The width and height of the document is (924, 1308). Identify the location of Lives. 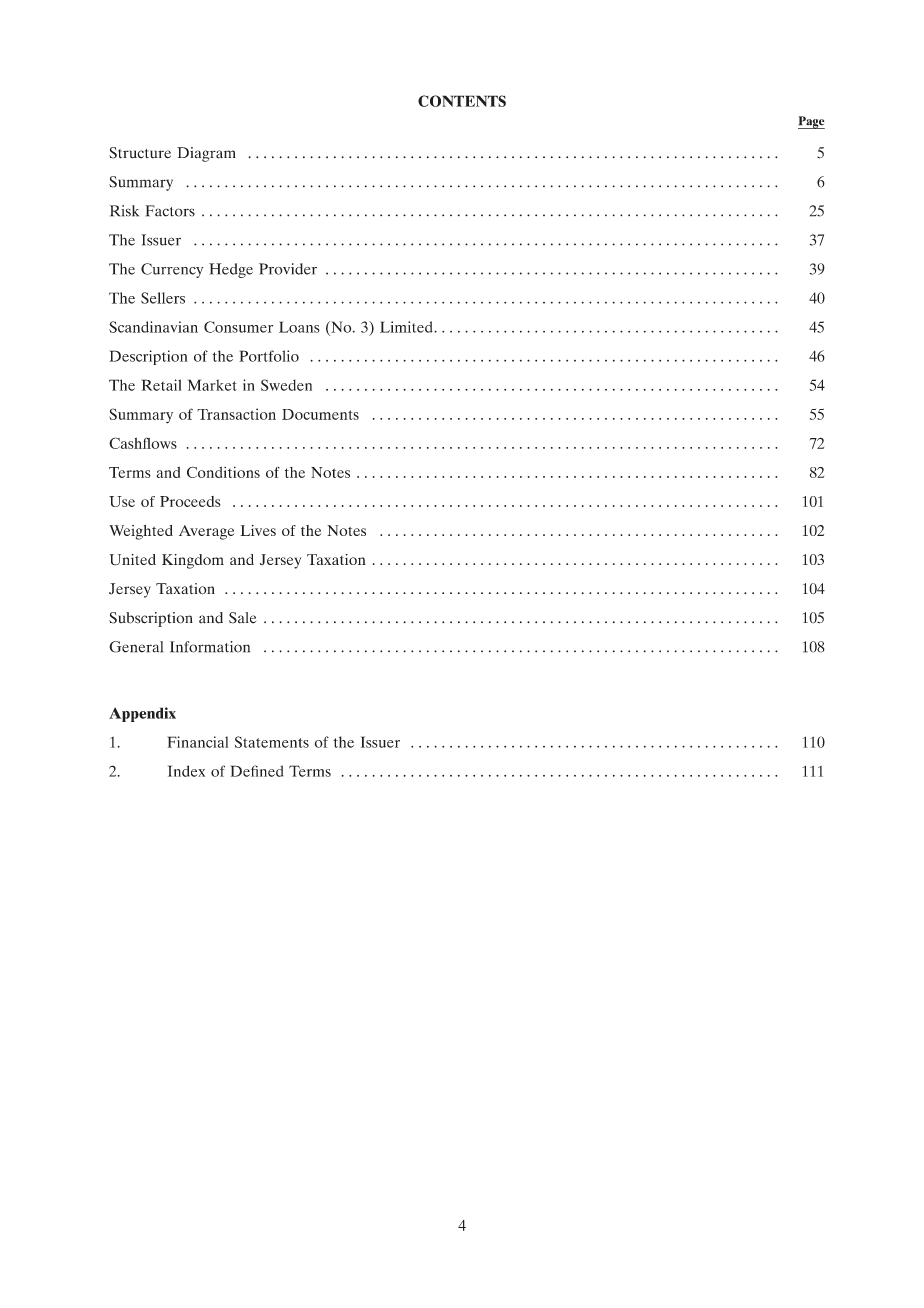
(258, 530).
